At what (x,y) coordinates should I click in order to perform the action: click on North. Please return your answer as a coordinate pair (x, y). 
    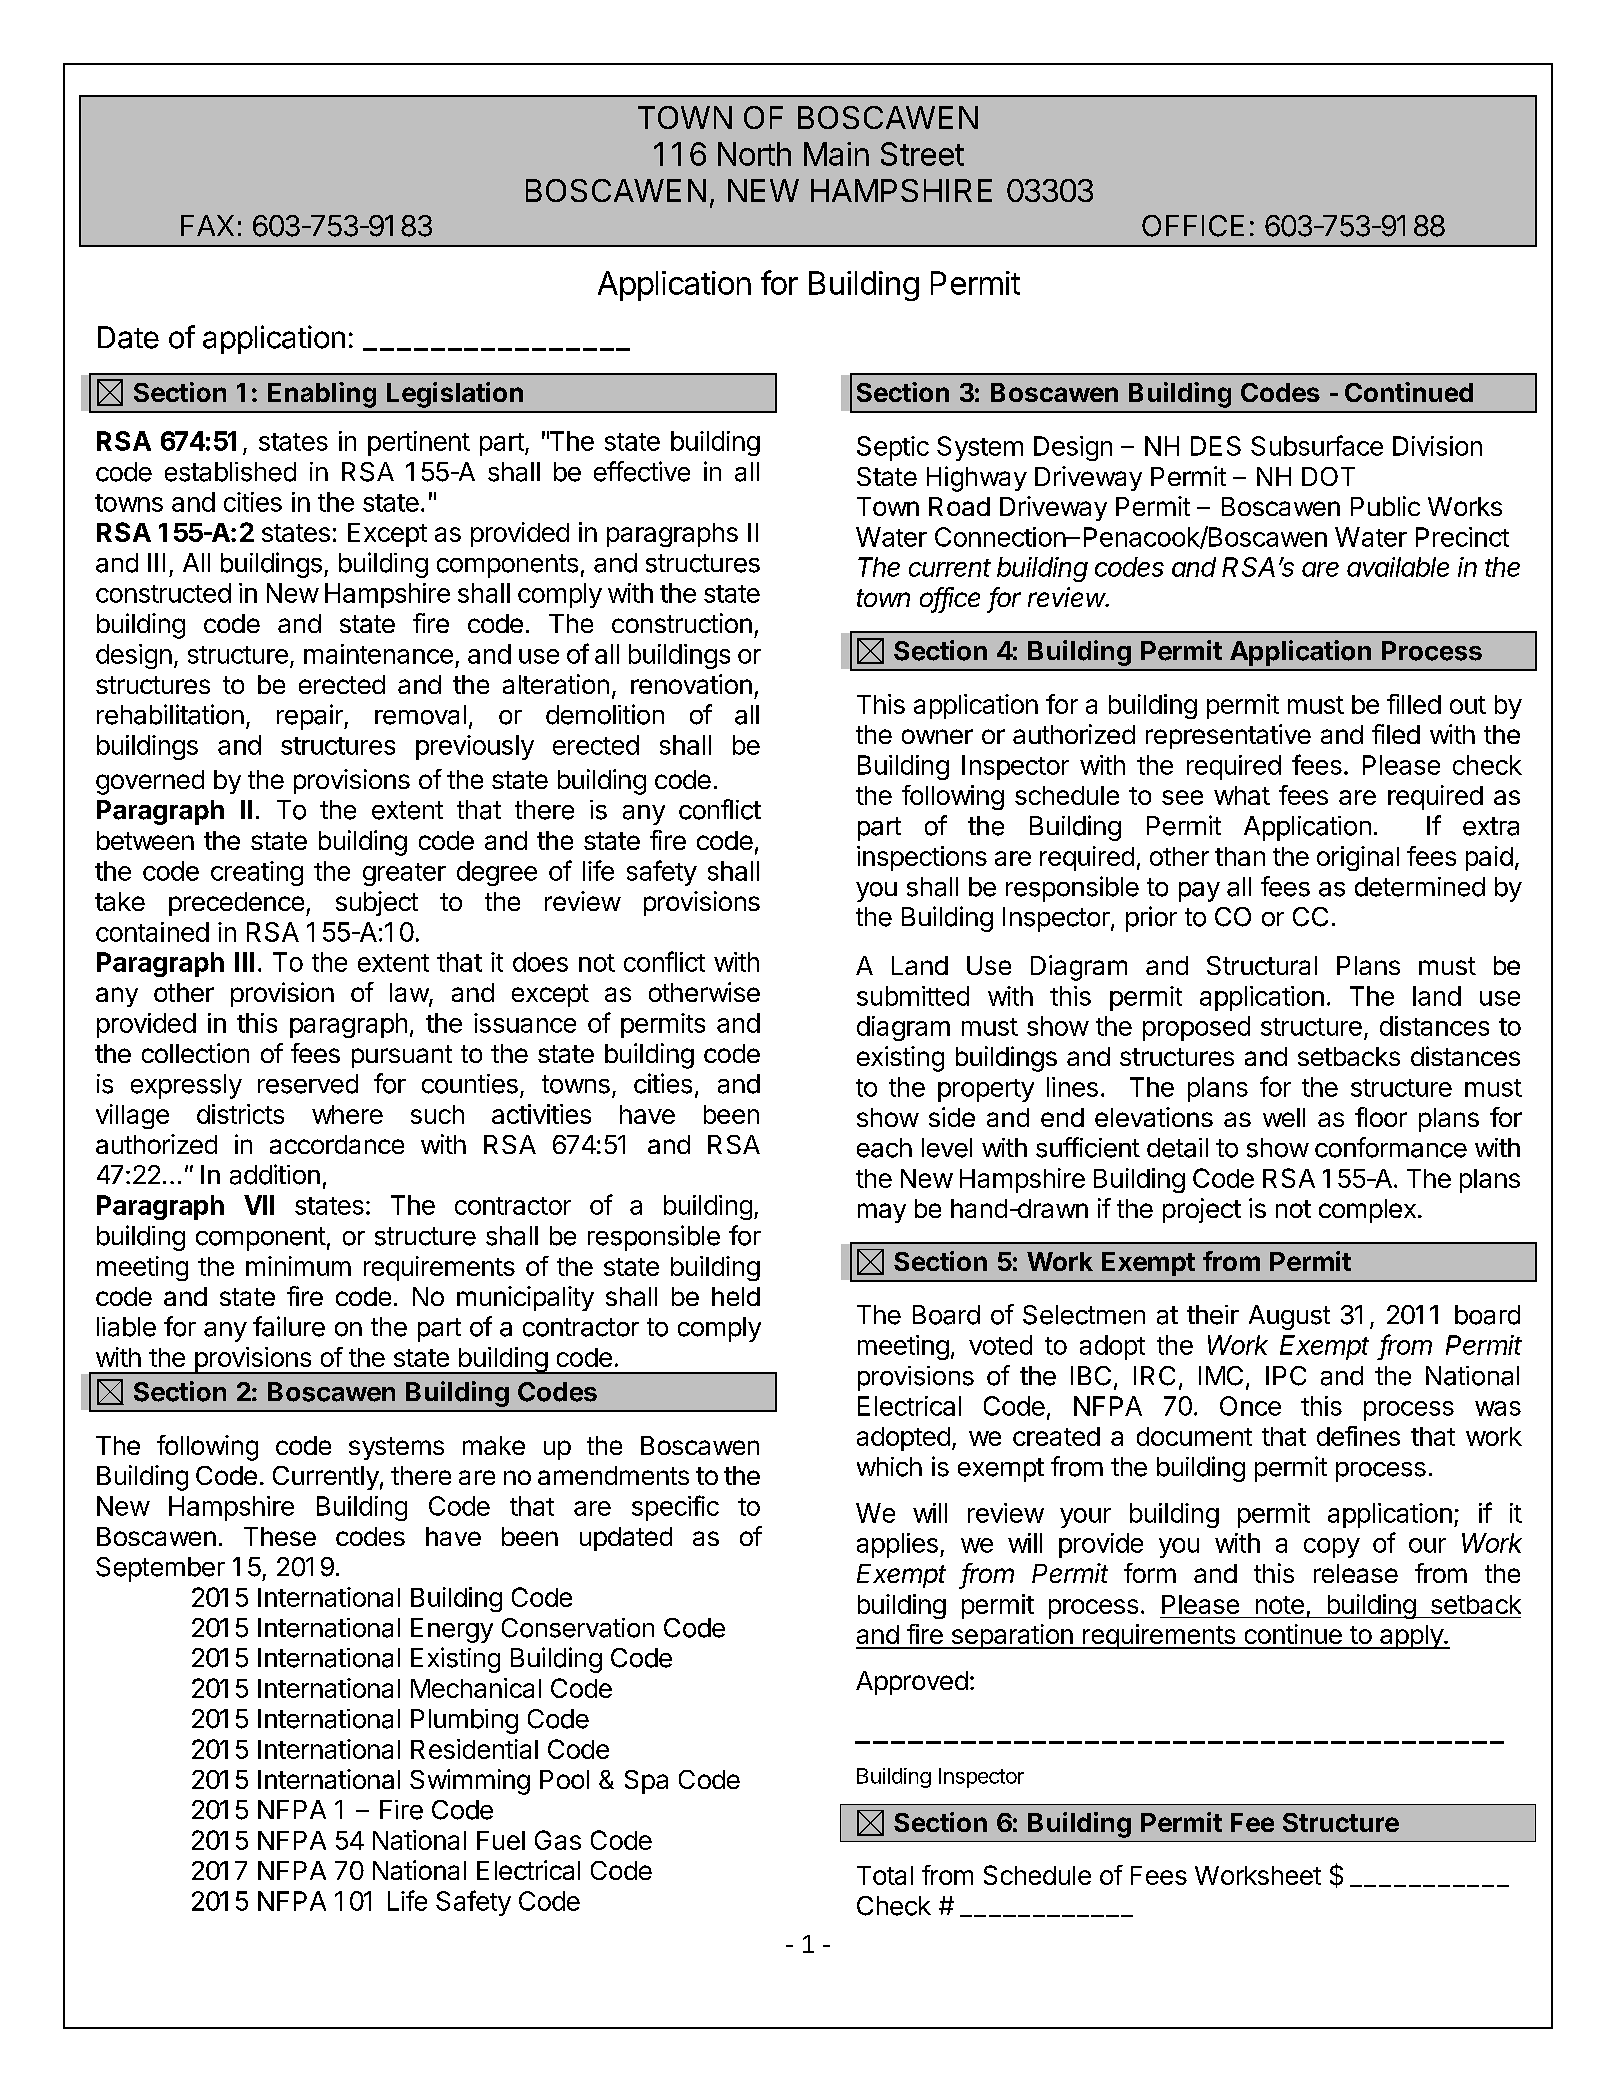
    Looking at the image, I should click on (754, 154).
